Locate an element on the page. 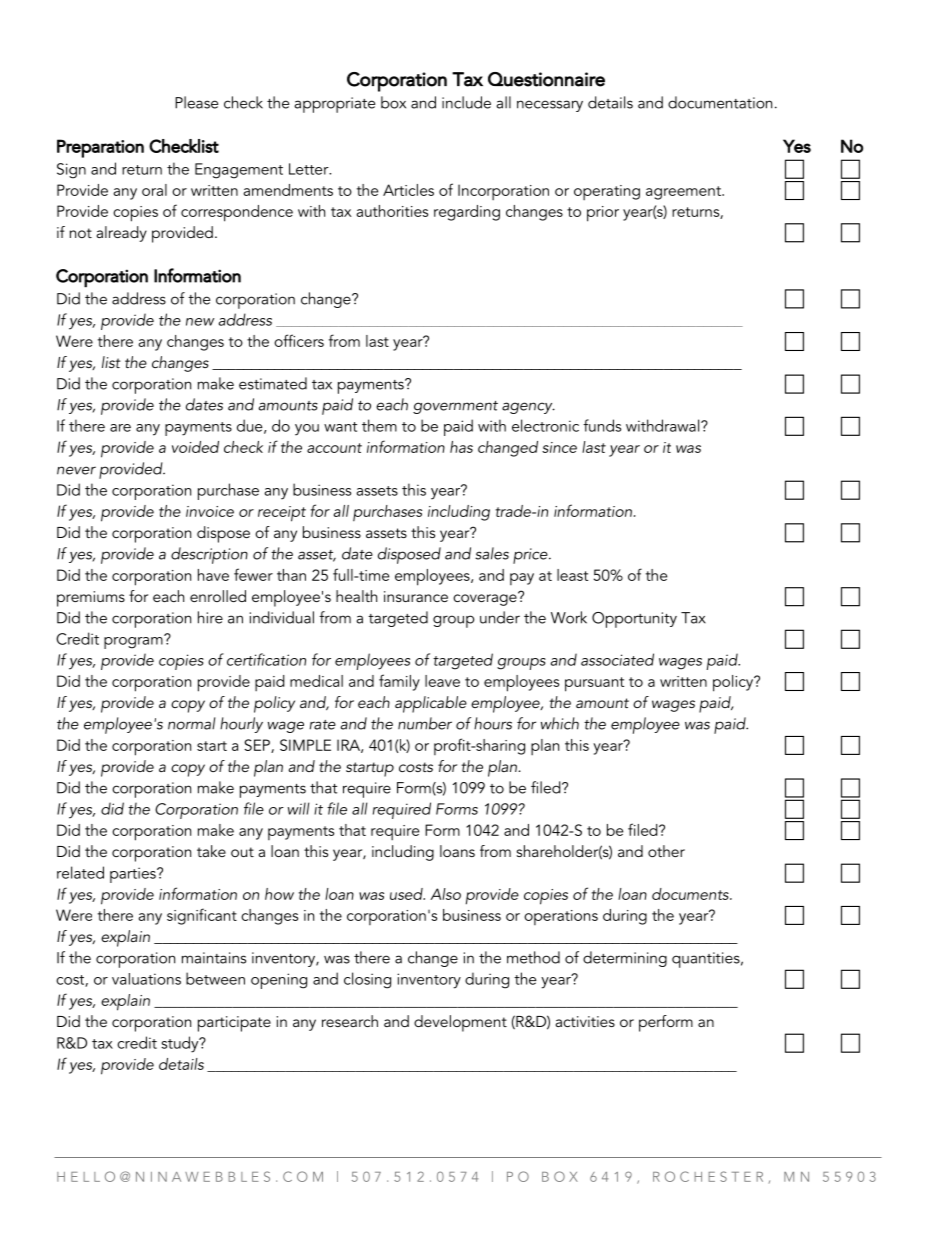  funds is located at coordinates (602, 425).
